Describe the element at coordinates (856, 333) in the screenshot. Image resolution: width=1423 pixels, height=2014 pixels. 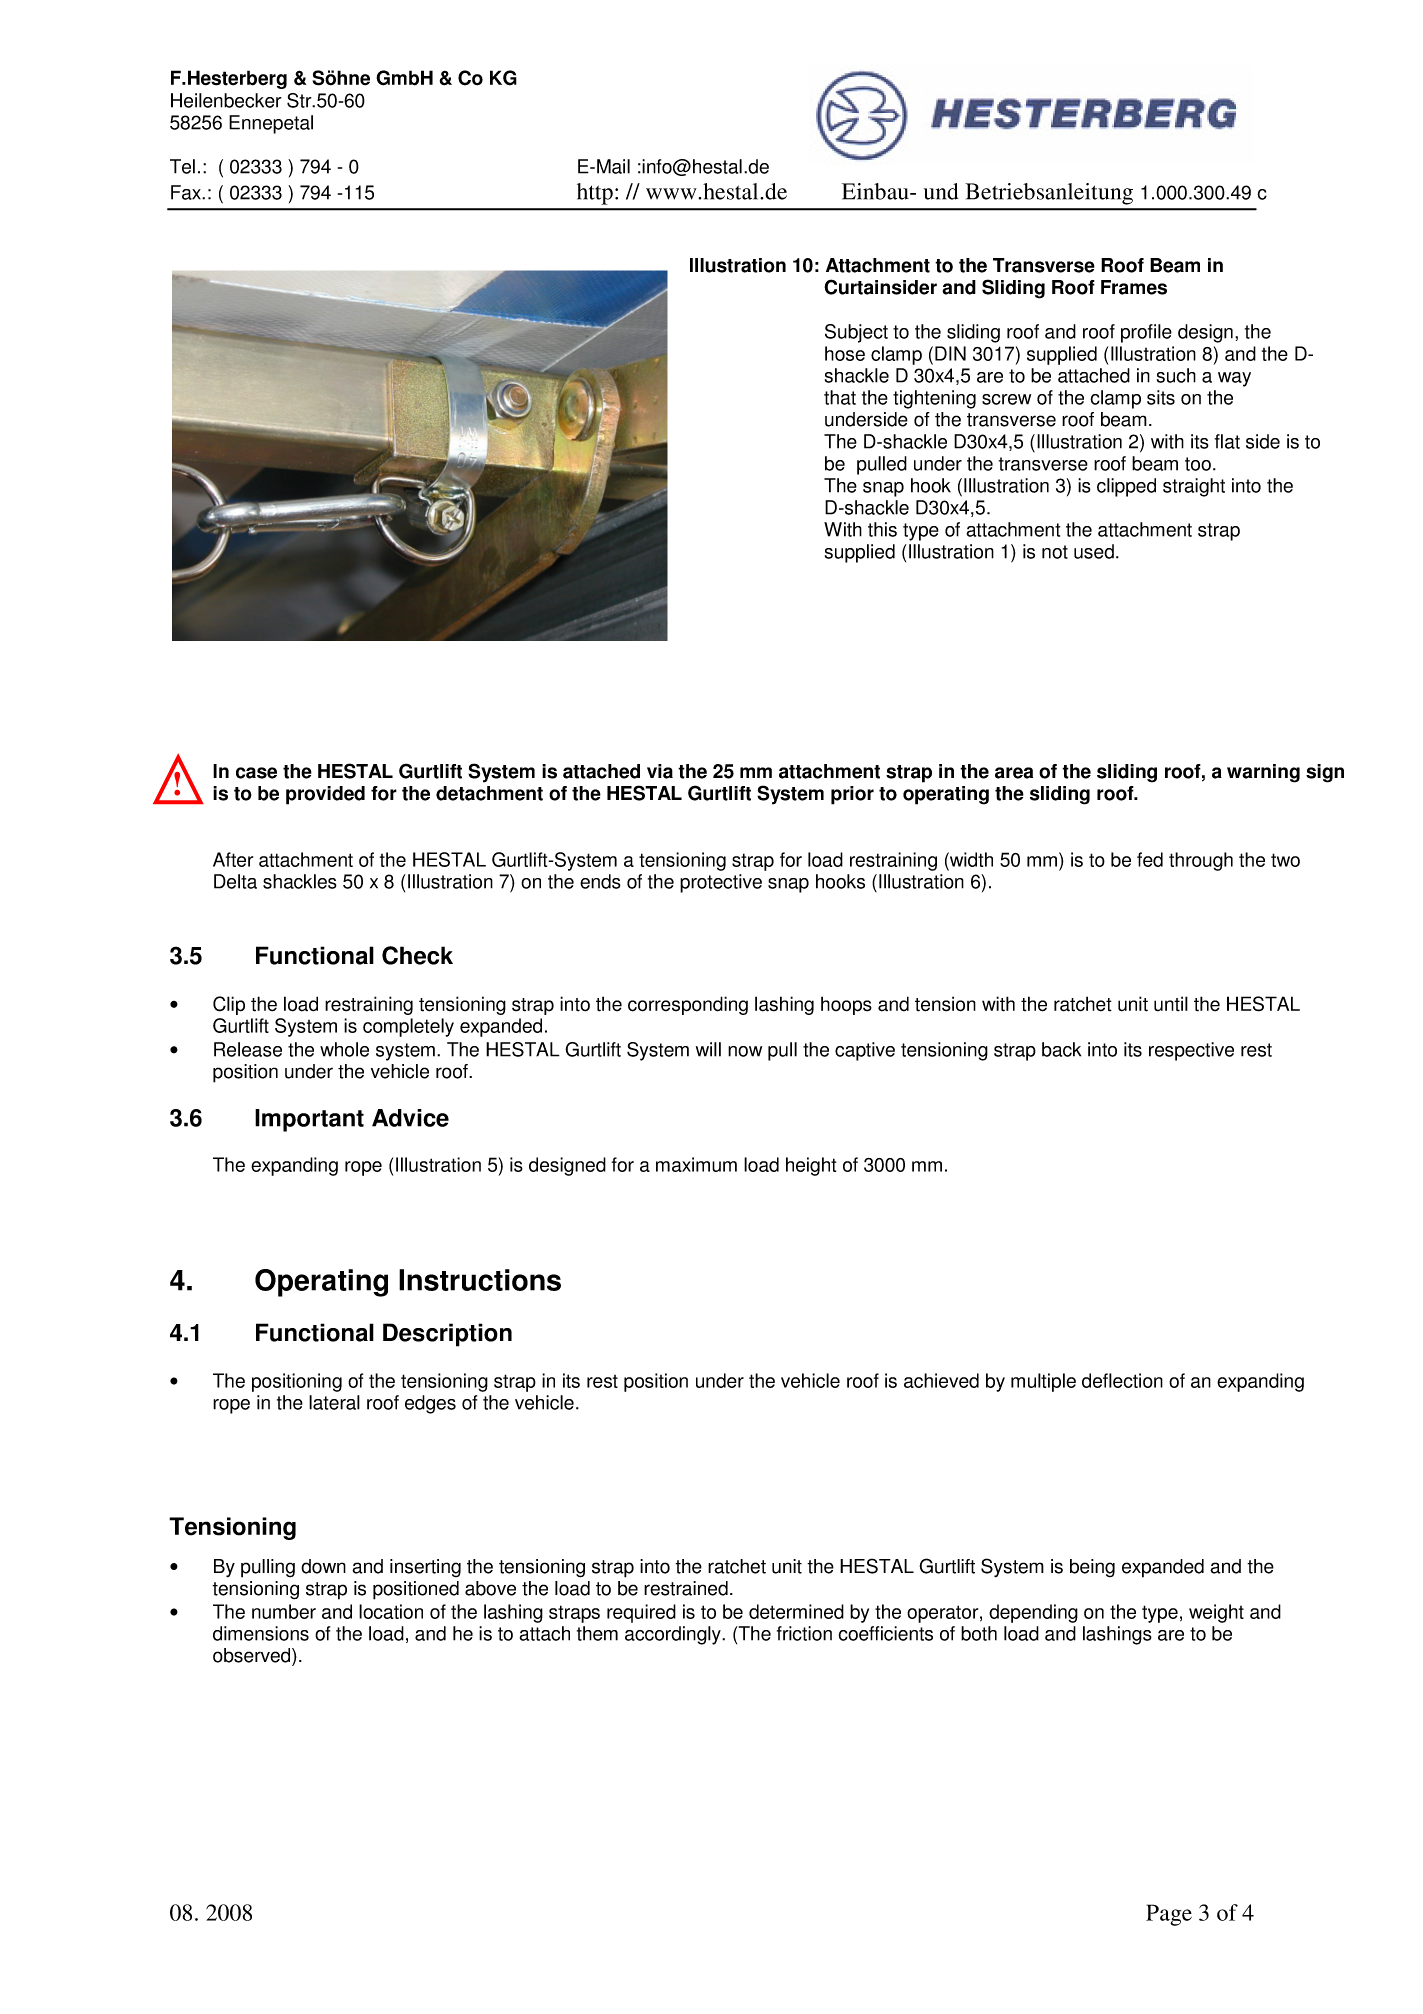
I see `Subject` at that location.
